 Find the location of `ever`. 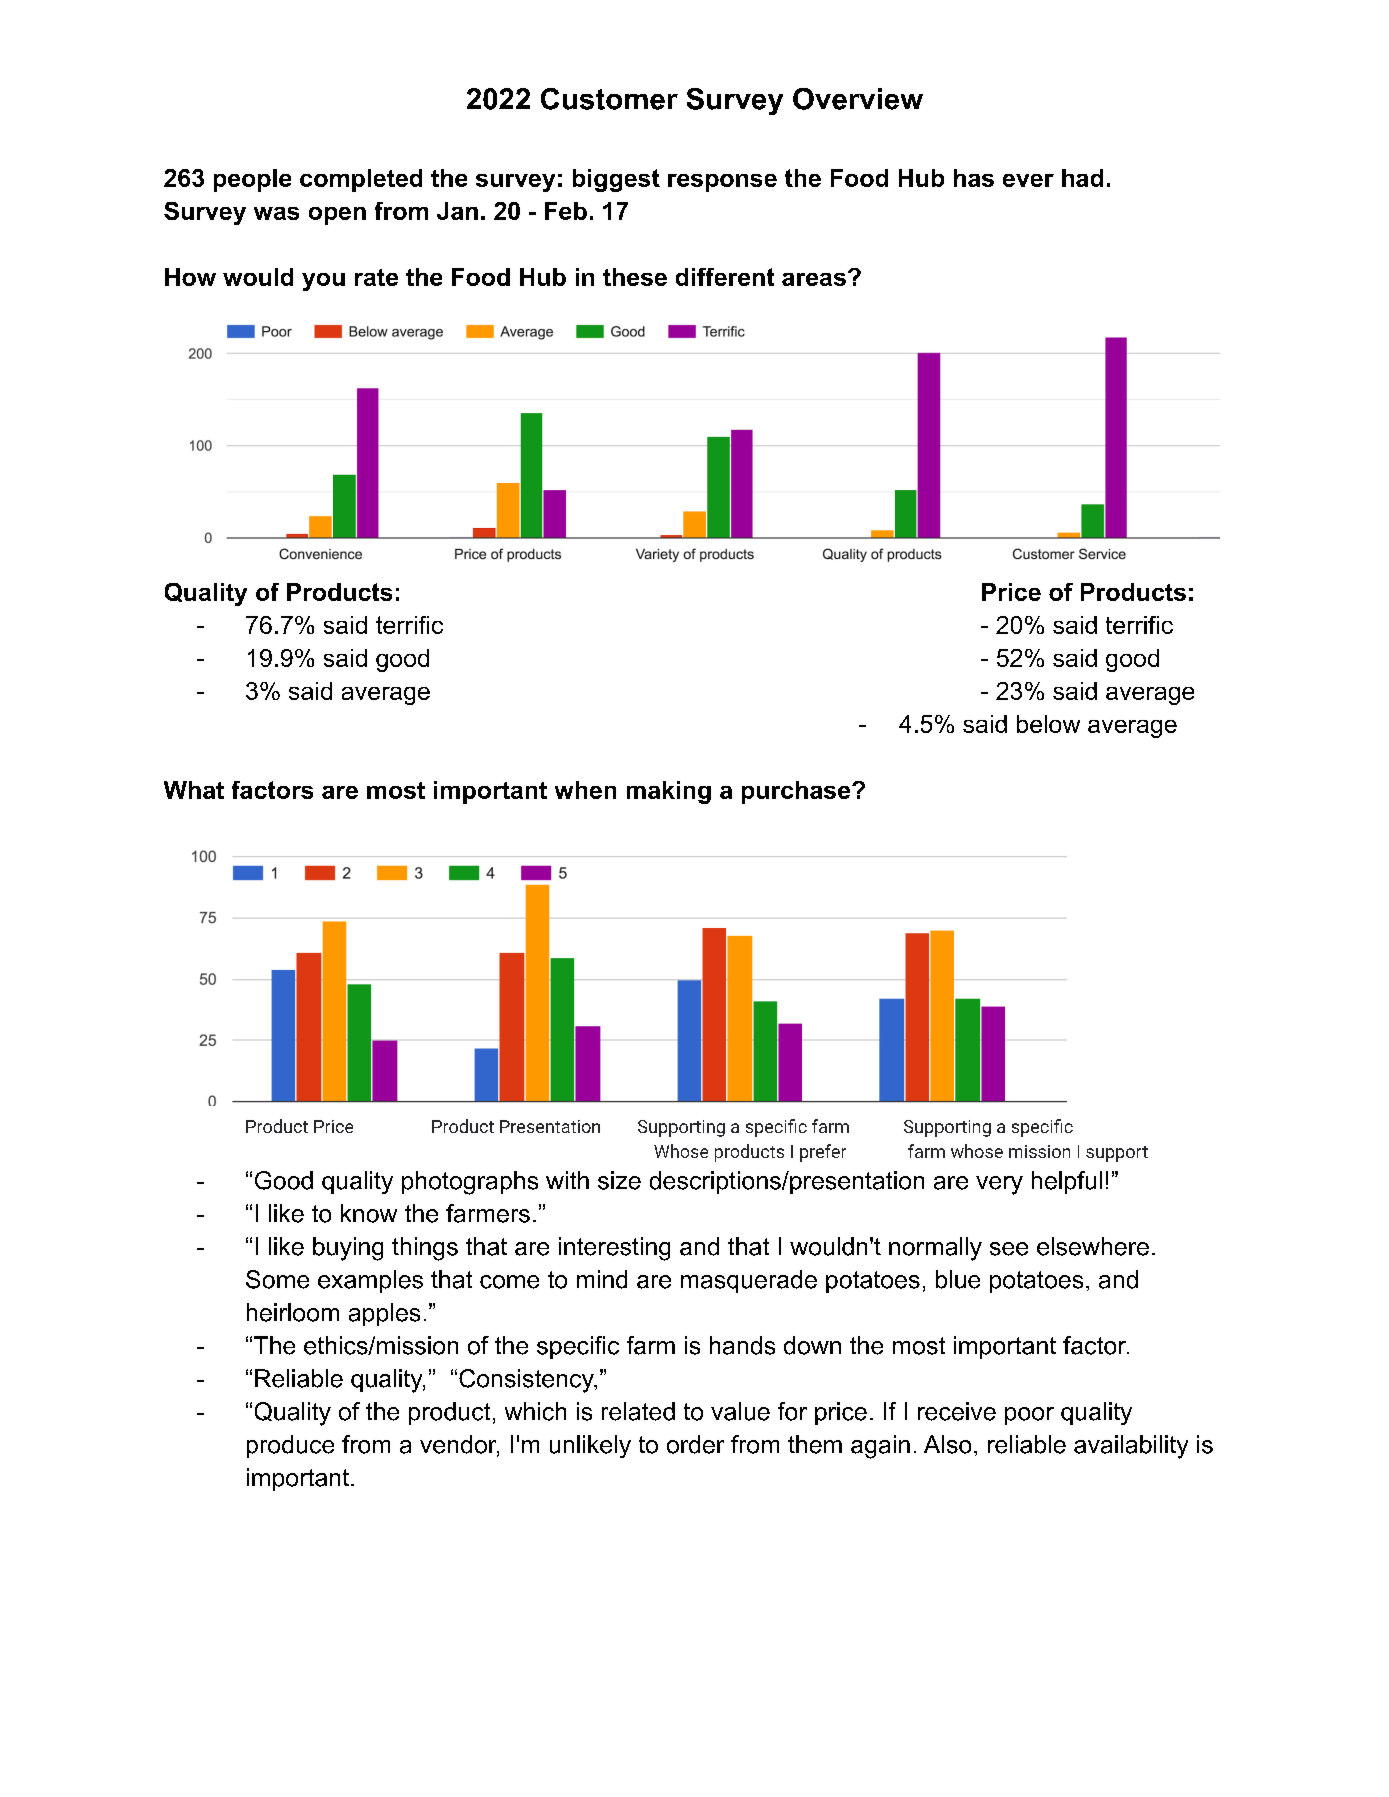

ever is located at coordinates (1028, 180).
